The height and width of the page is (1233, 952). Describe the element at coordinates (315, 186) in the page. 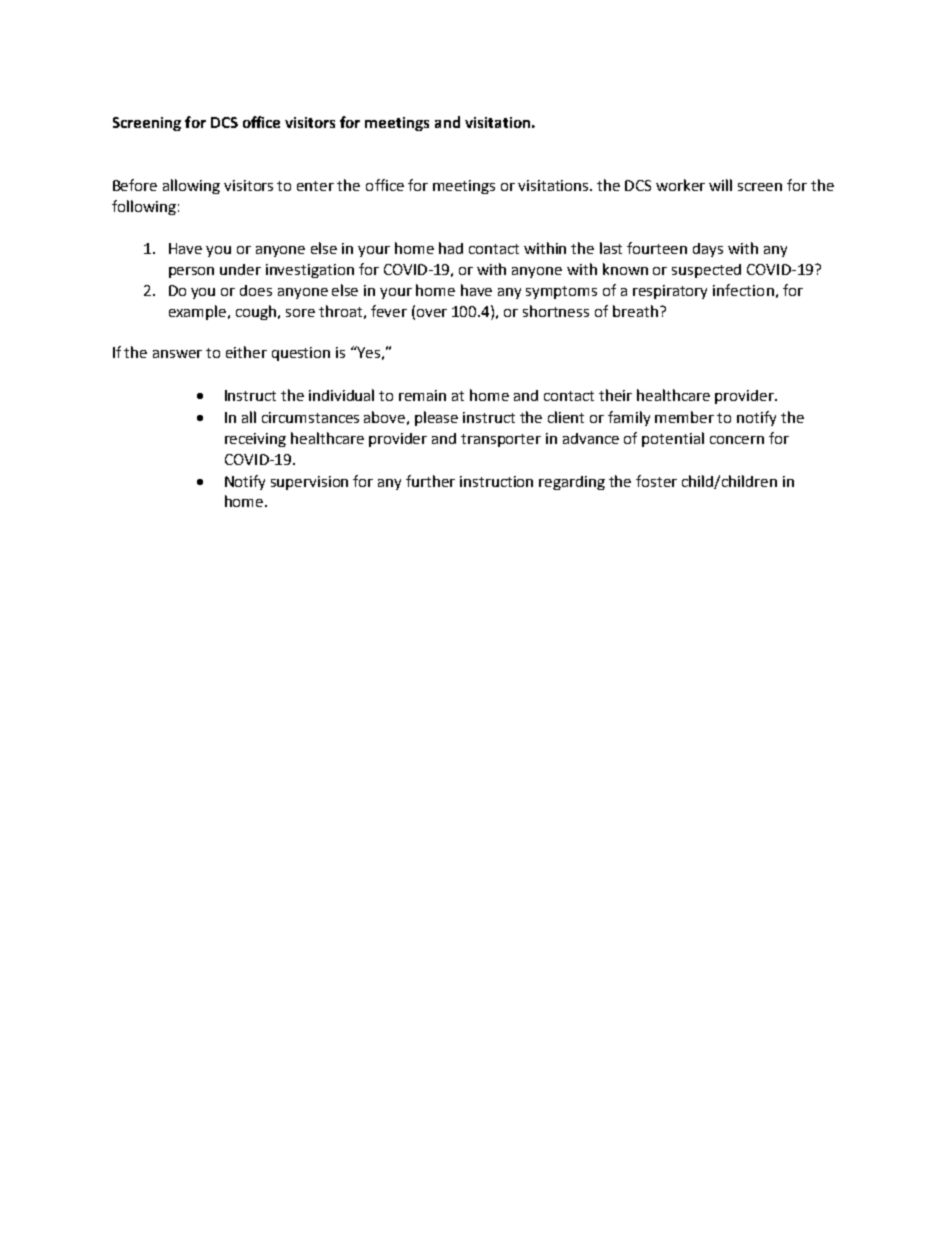

I see `enter` at that location.
